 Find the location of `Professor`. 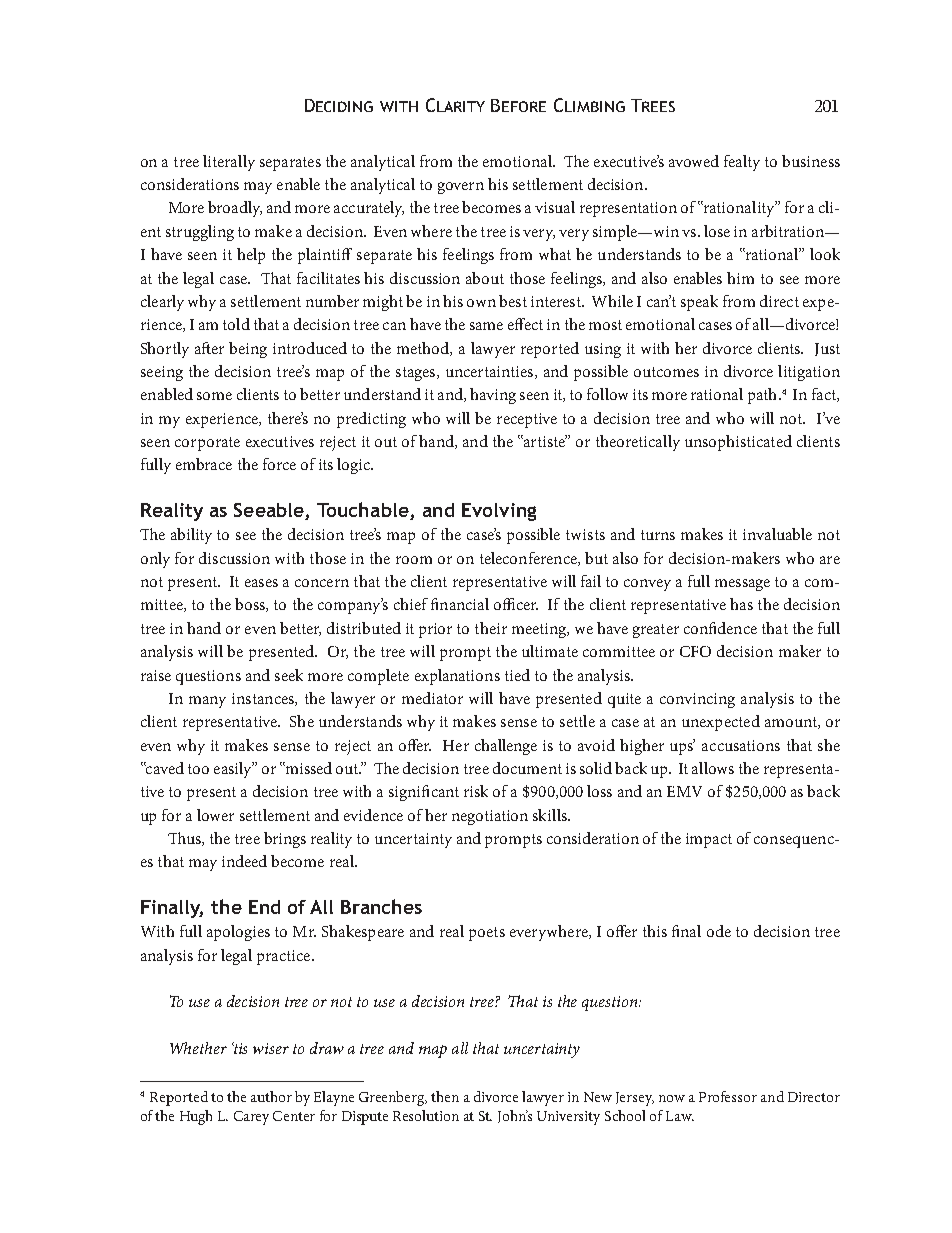

Professor is located at coordinates (728, 1096).
